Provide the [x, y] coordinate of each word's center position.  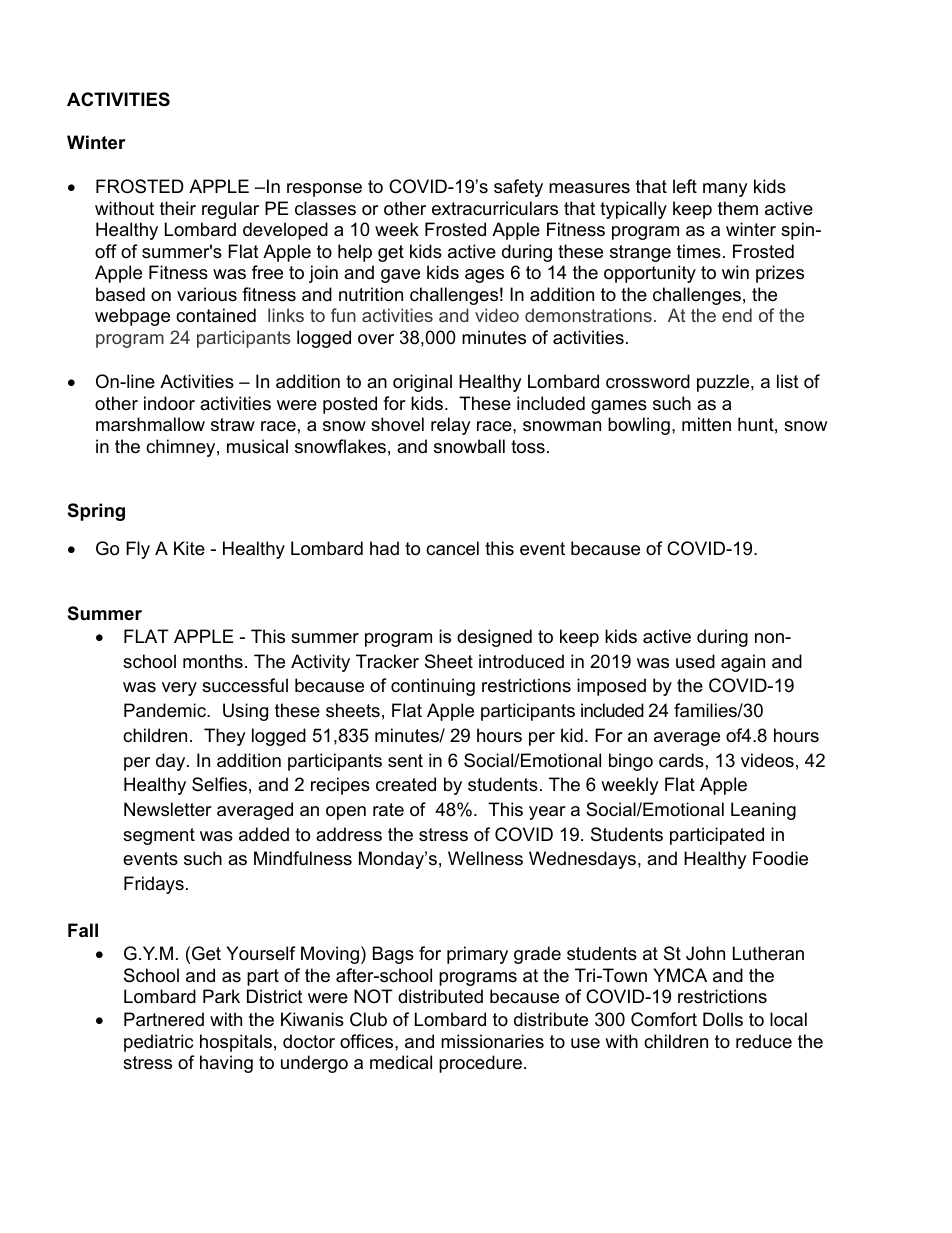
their [178, 208]
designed [494, 638]
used [695, 661]
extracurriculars [495, 208]
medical [401, 1062]
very [179, 689]
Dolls [723, 1019]
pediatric [158, 1043]
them [738, 208]
